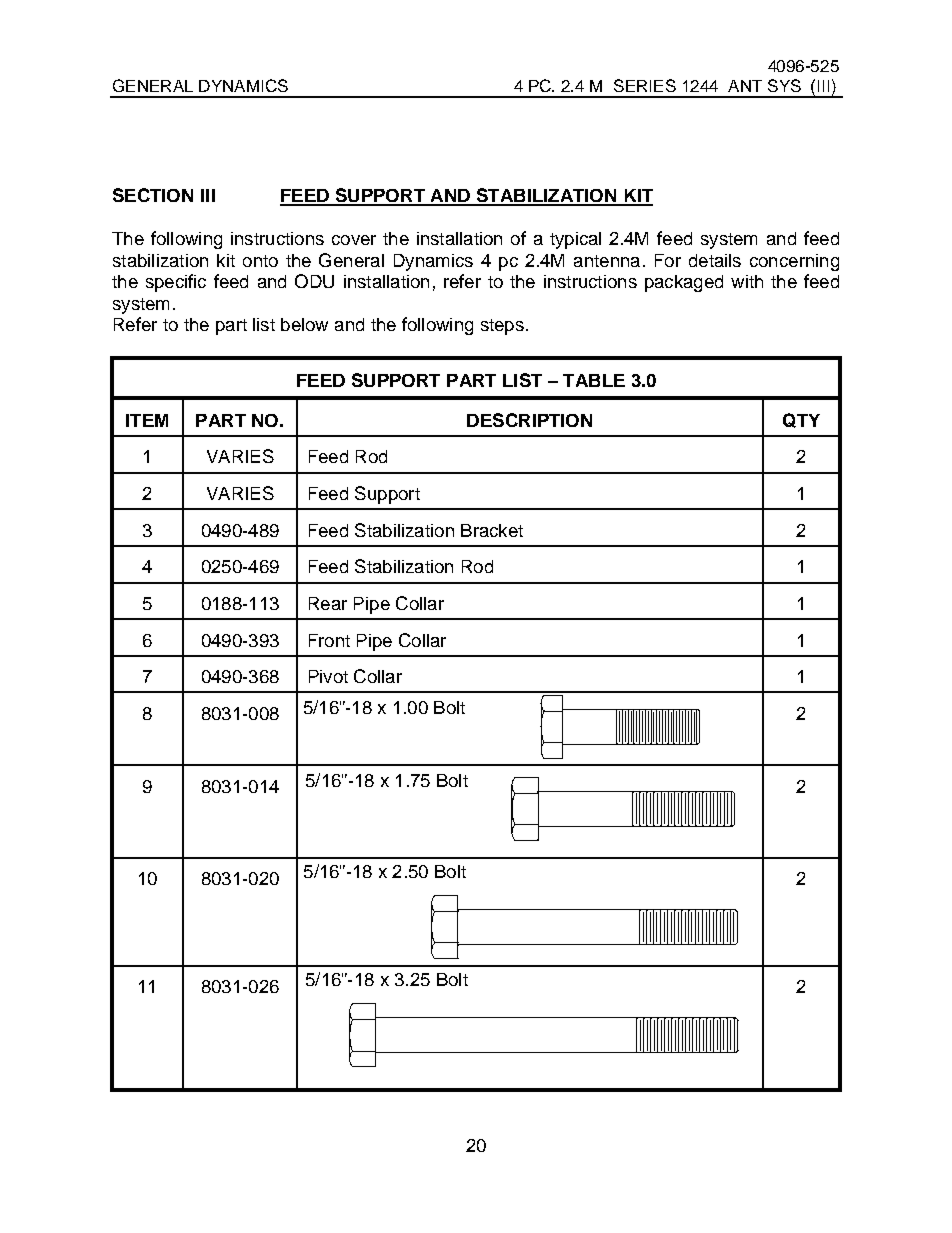 This screenshot has width=952, height=1233. I want to click on Front, so click(329, 640).
